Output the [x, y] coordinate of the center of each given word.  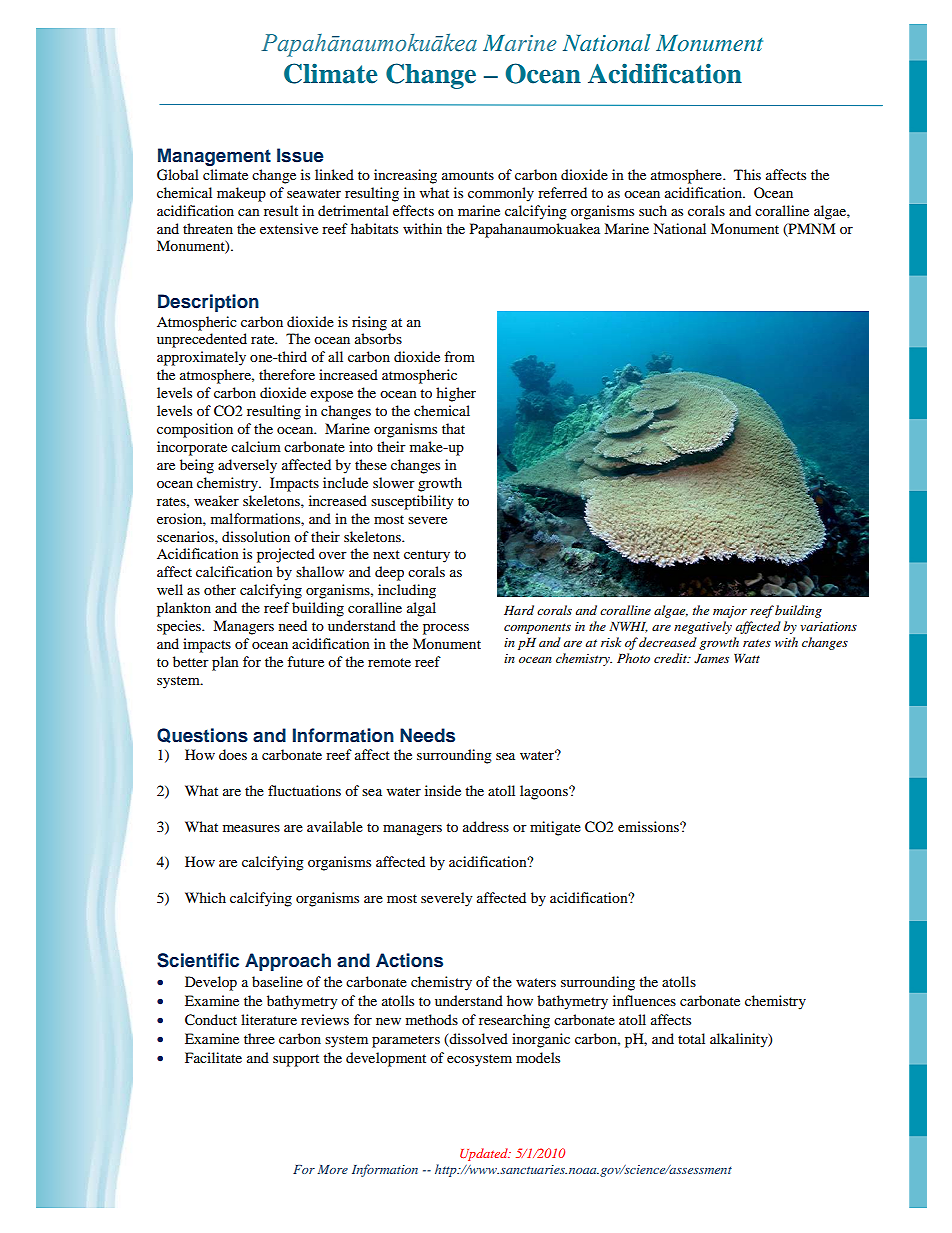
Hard [519, 610]
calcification [234, 571]
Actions [409, 960]
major [730, 612]
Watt [747, 658]
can [249, 212]
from [459, 356]
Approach [288, 962]
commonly [501, 194]
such [653, 210]
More [333, 1169]
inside [443, 790]
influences [644, 1000]
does [233, 754]
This [747, 174]
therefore [287, 374]
